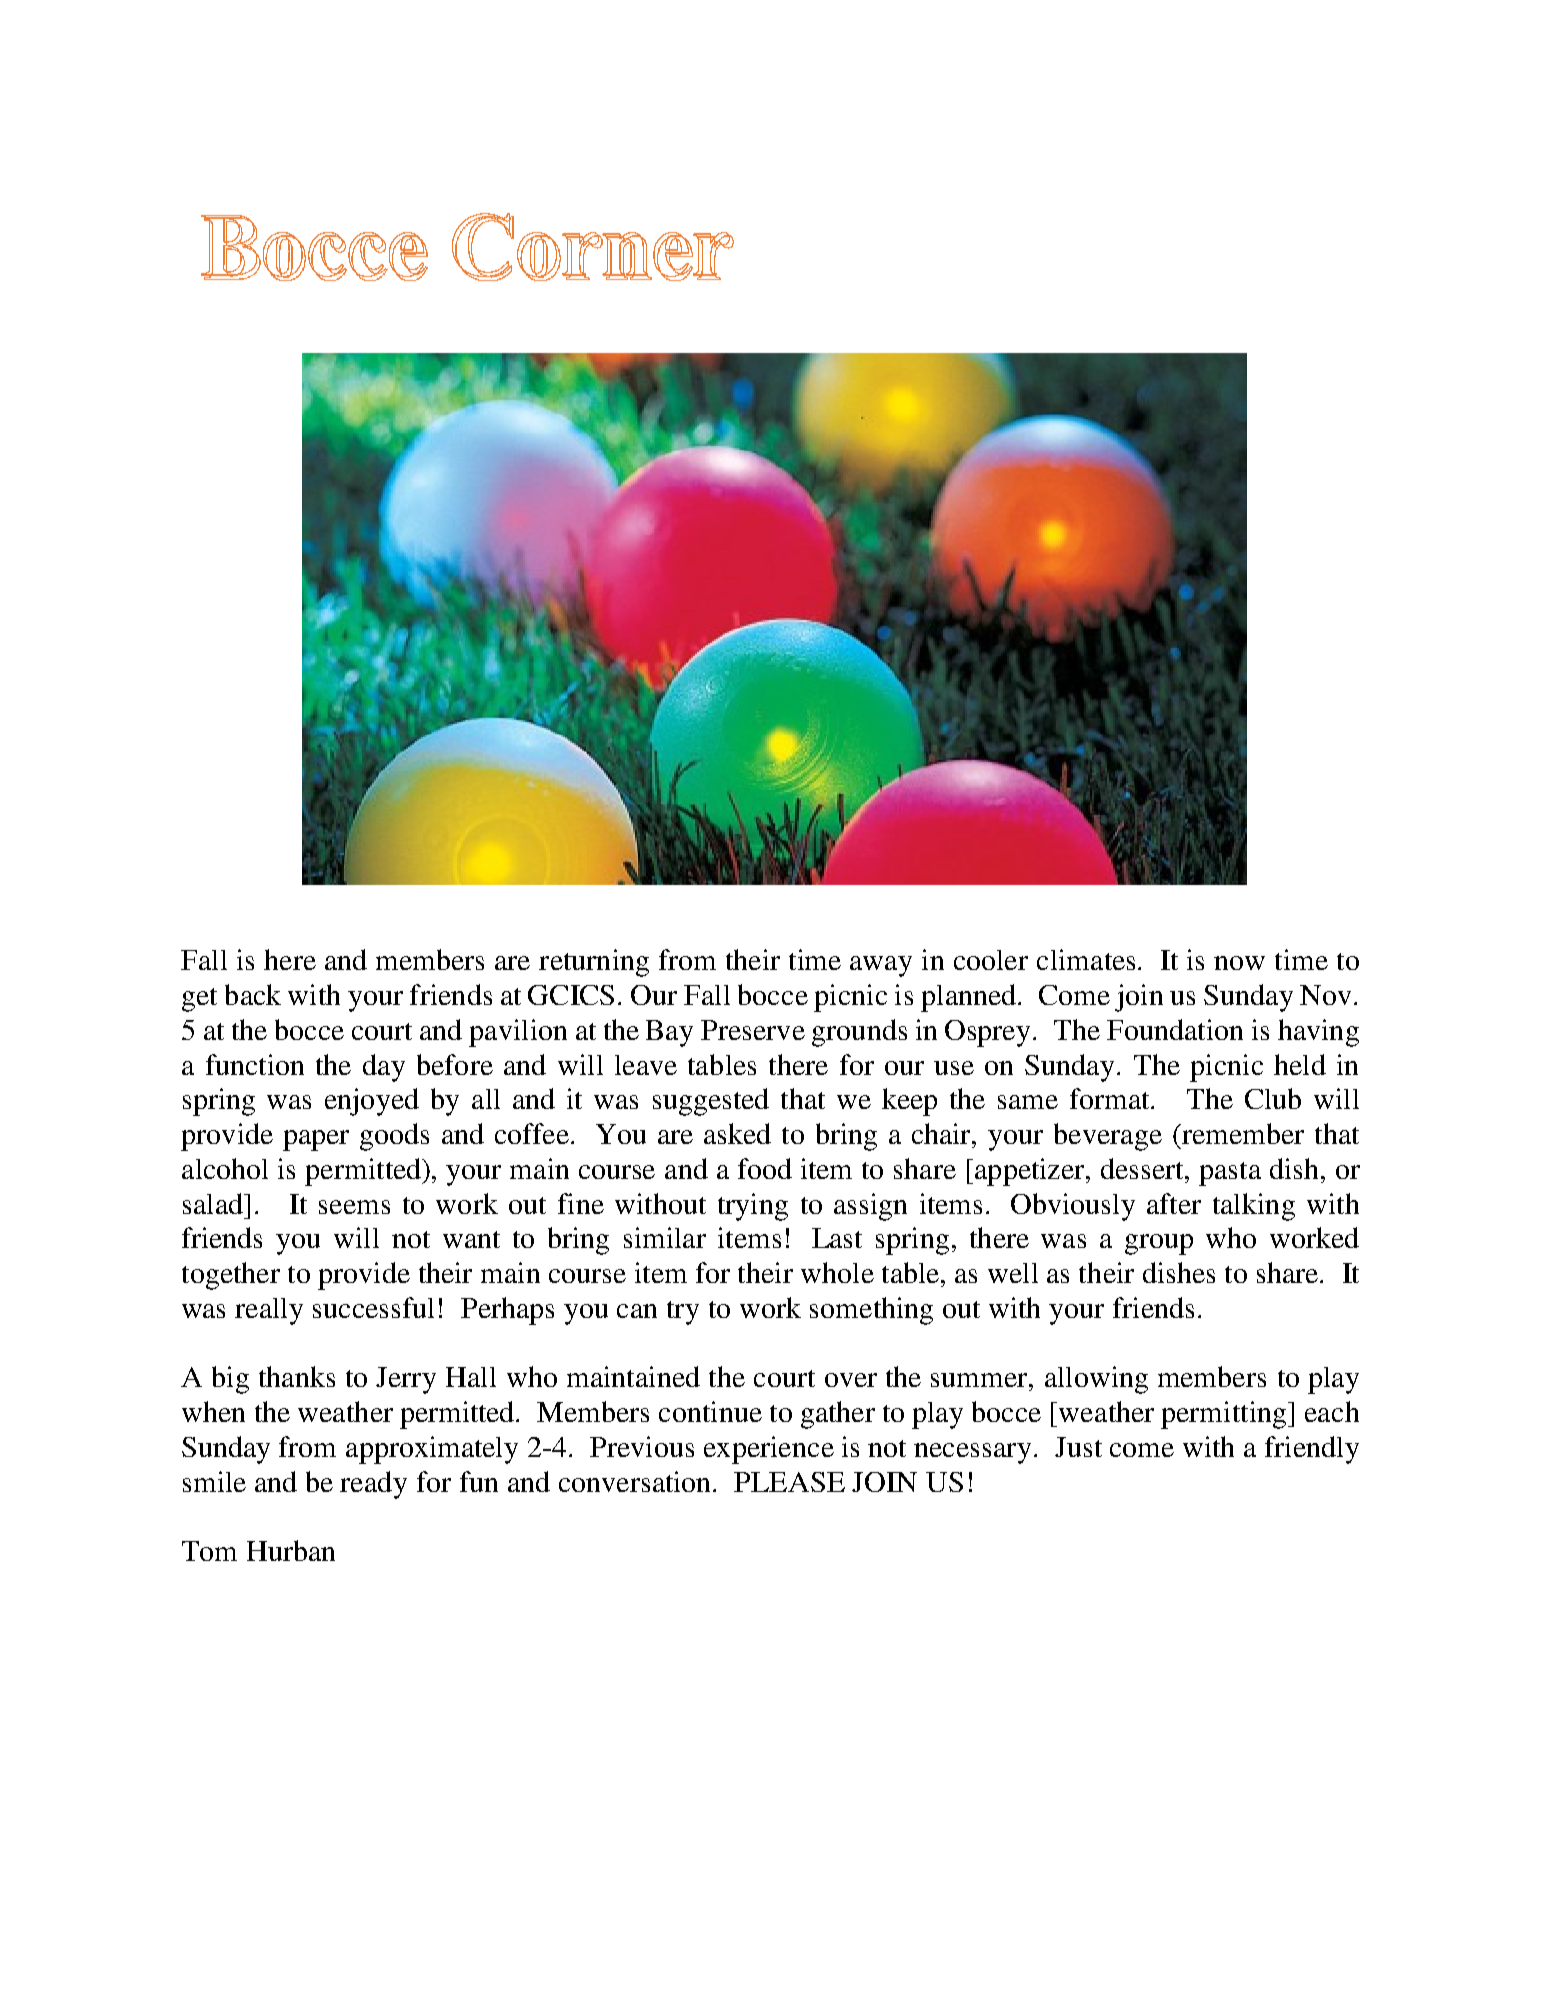 The image size is (1541, 1995). I want to click on now, so click(1239, 963).
